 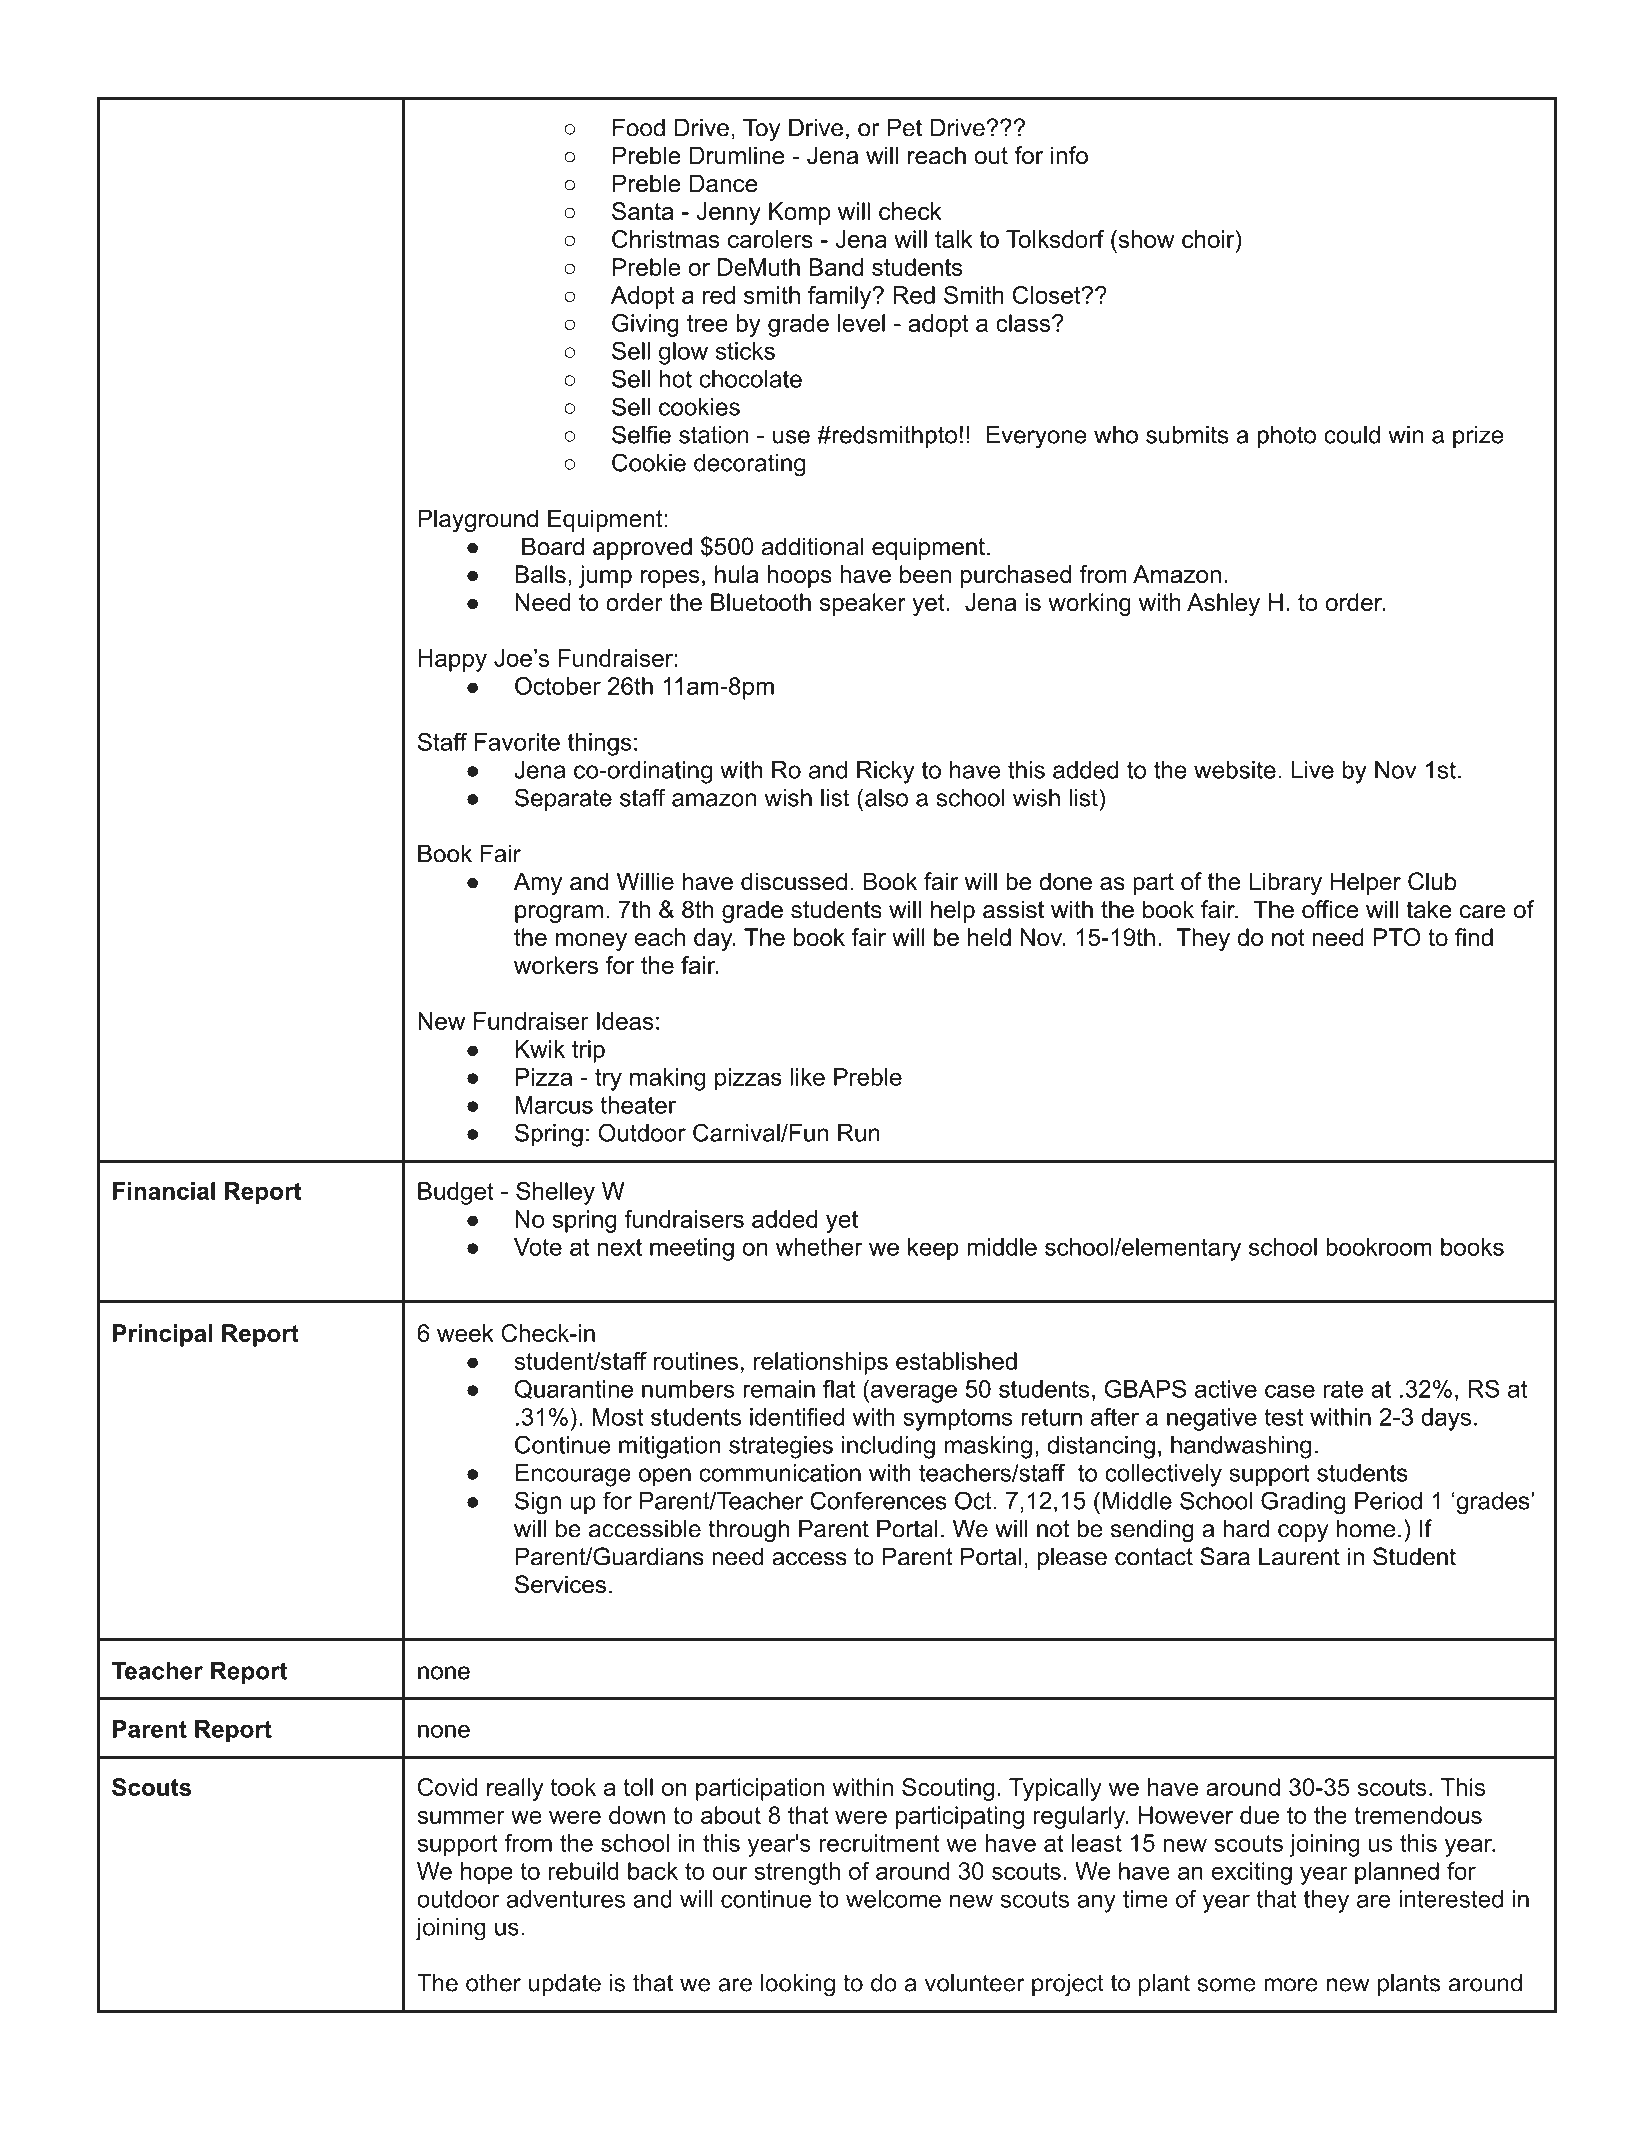 I want to click on welcome, so click(x=893, y=1899).
